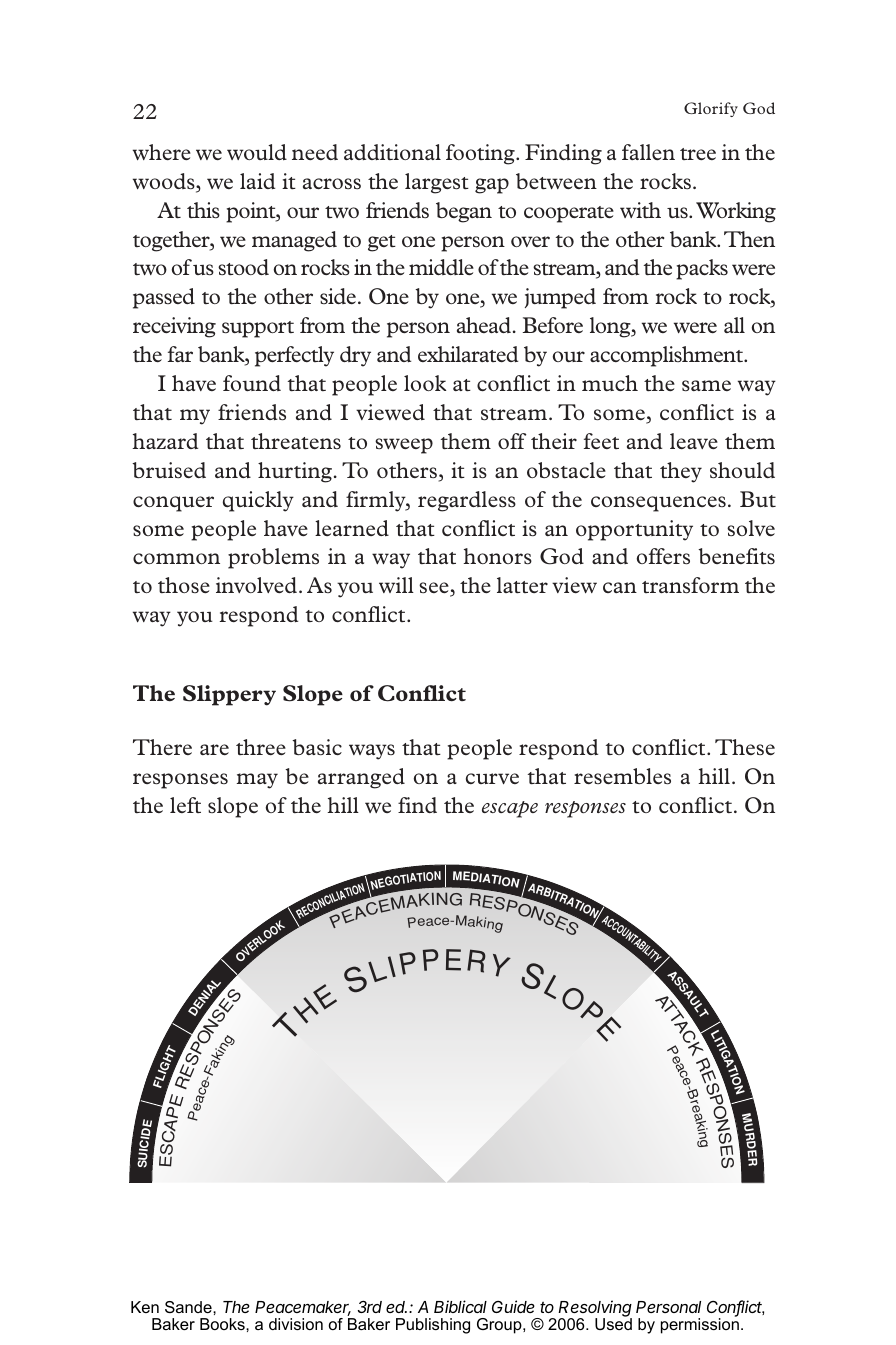  Describe the element at coordinates (622, 776) in the page. I see `resembles` at that location.
